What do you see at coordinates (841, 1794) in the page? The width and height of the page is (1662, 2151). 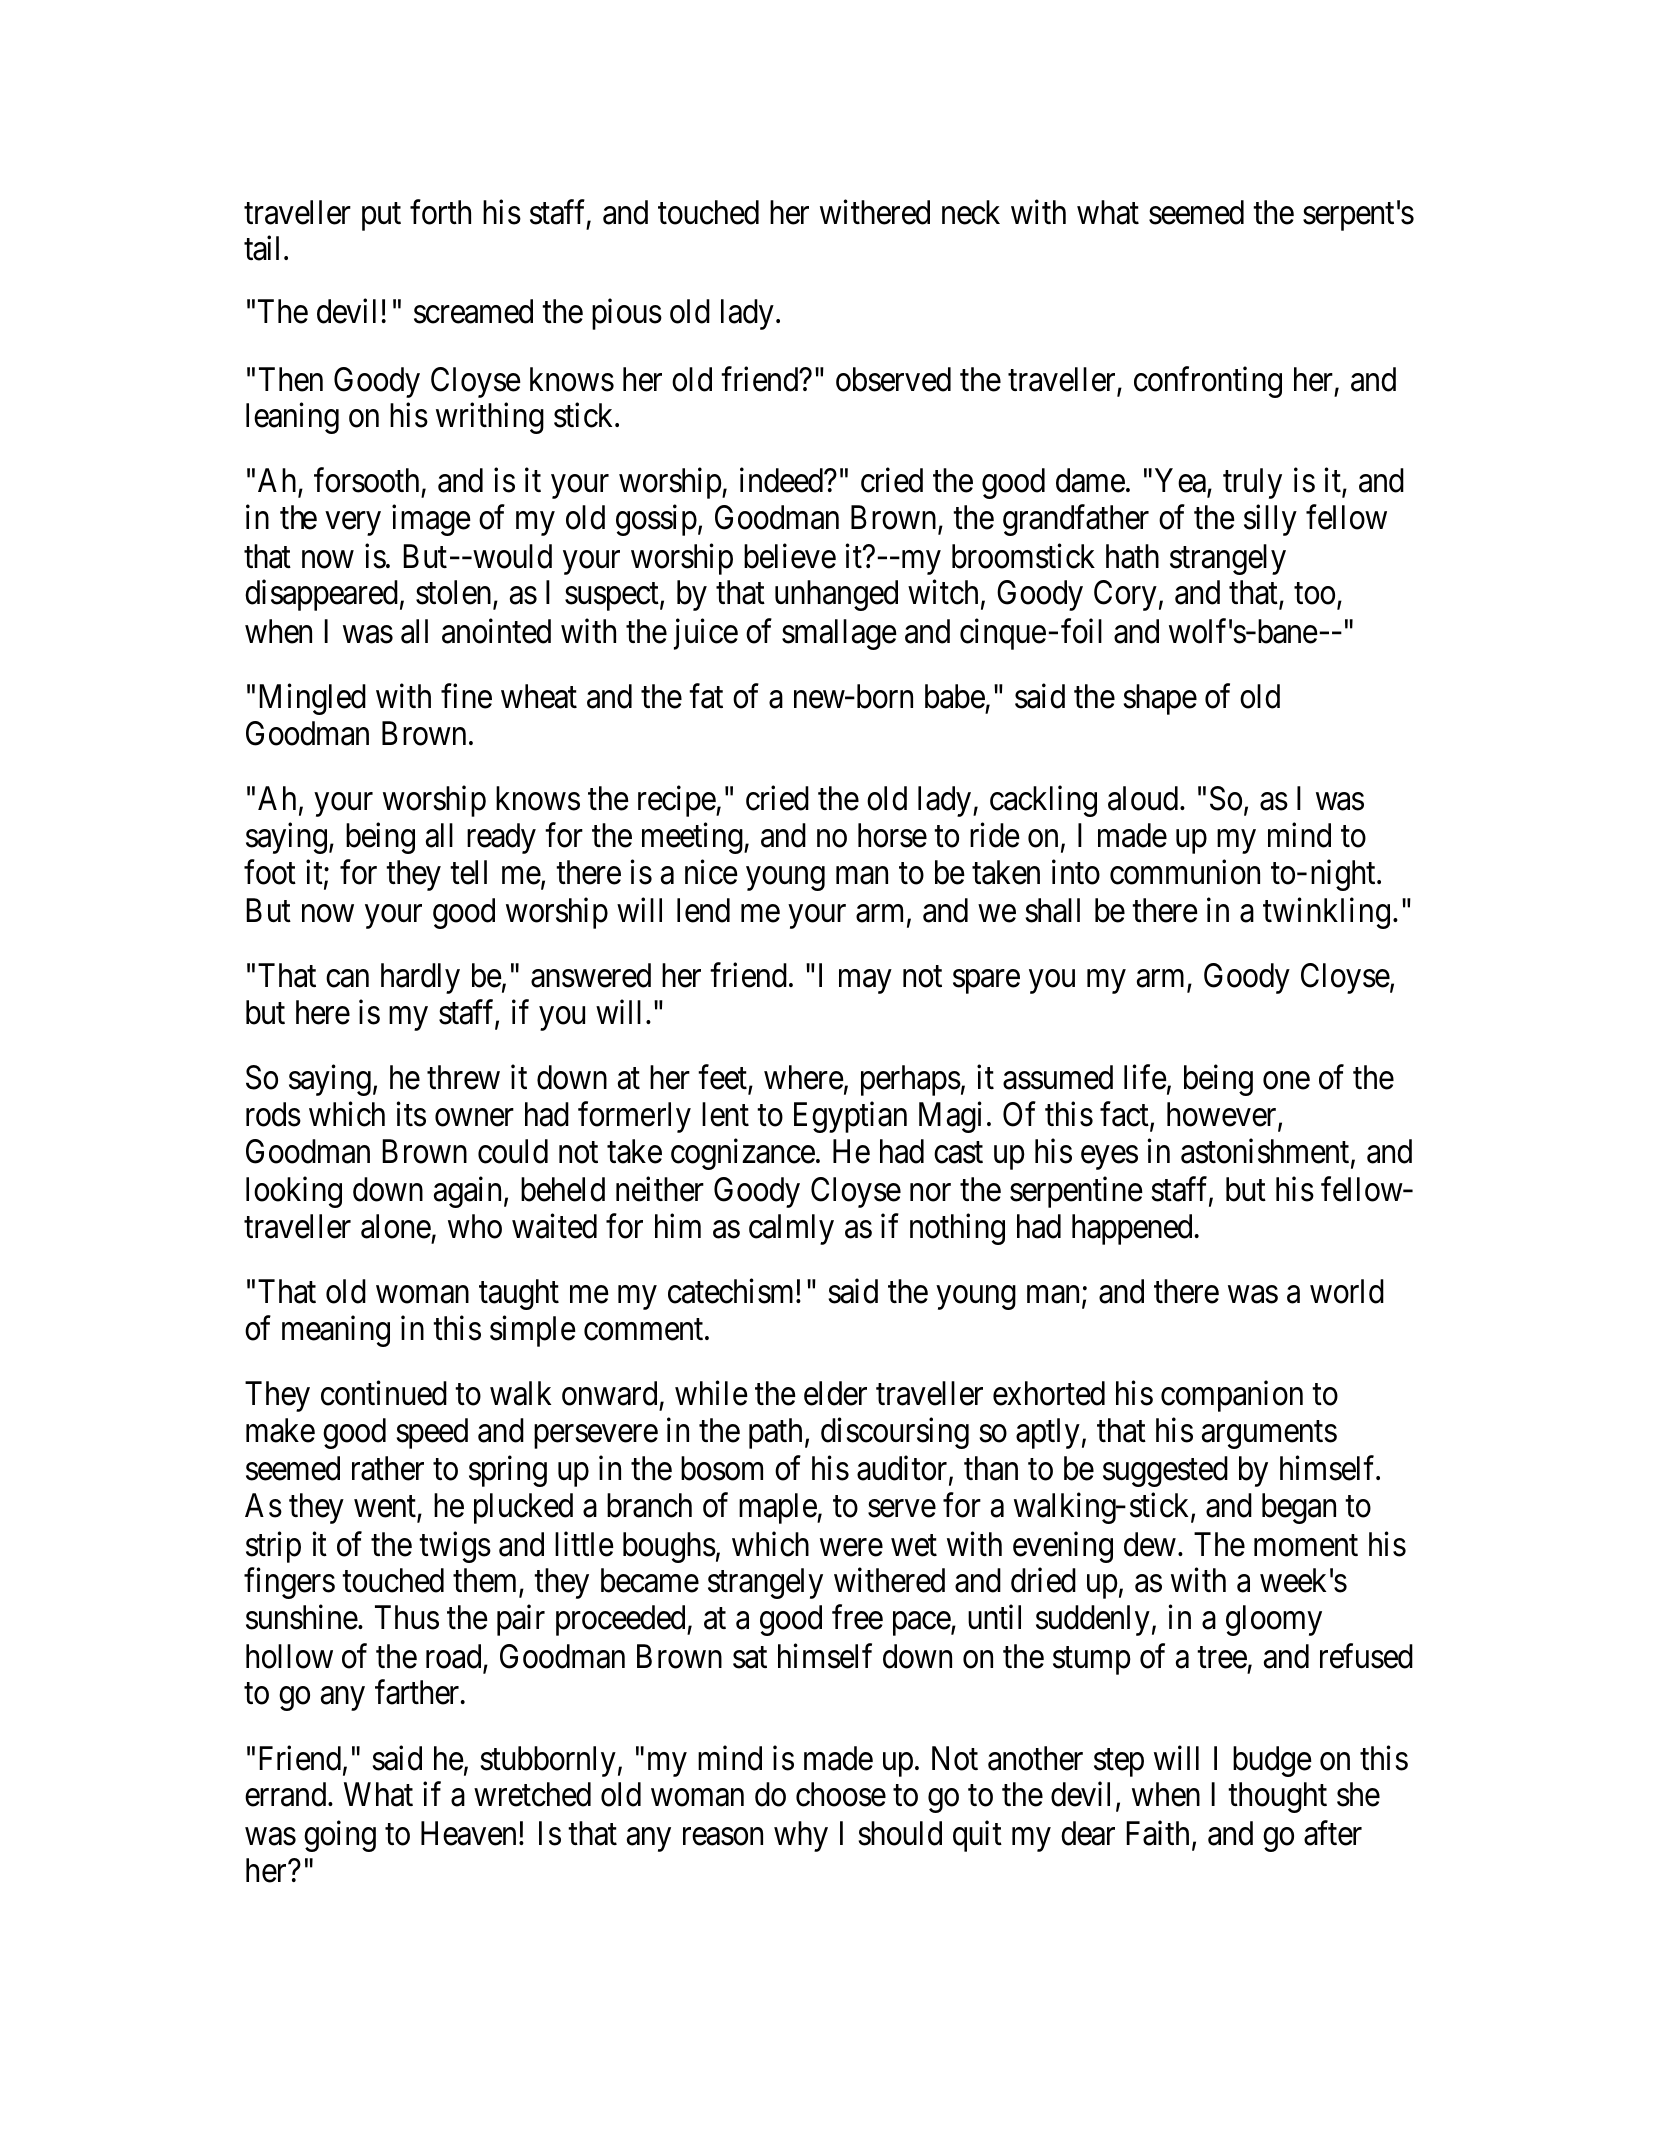 I see `choose` at bounding box center [841, 1794].
